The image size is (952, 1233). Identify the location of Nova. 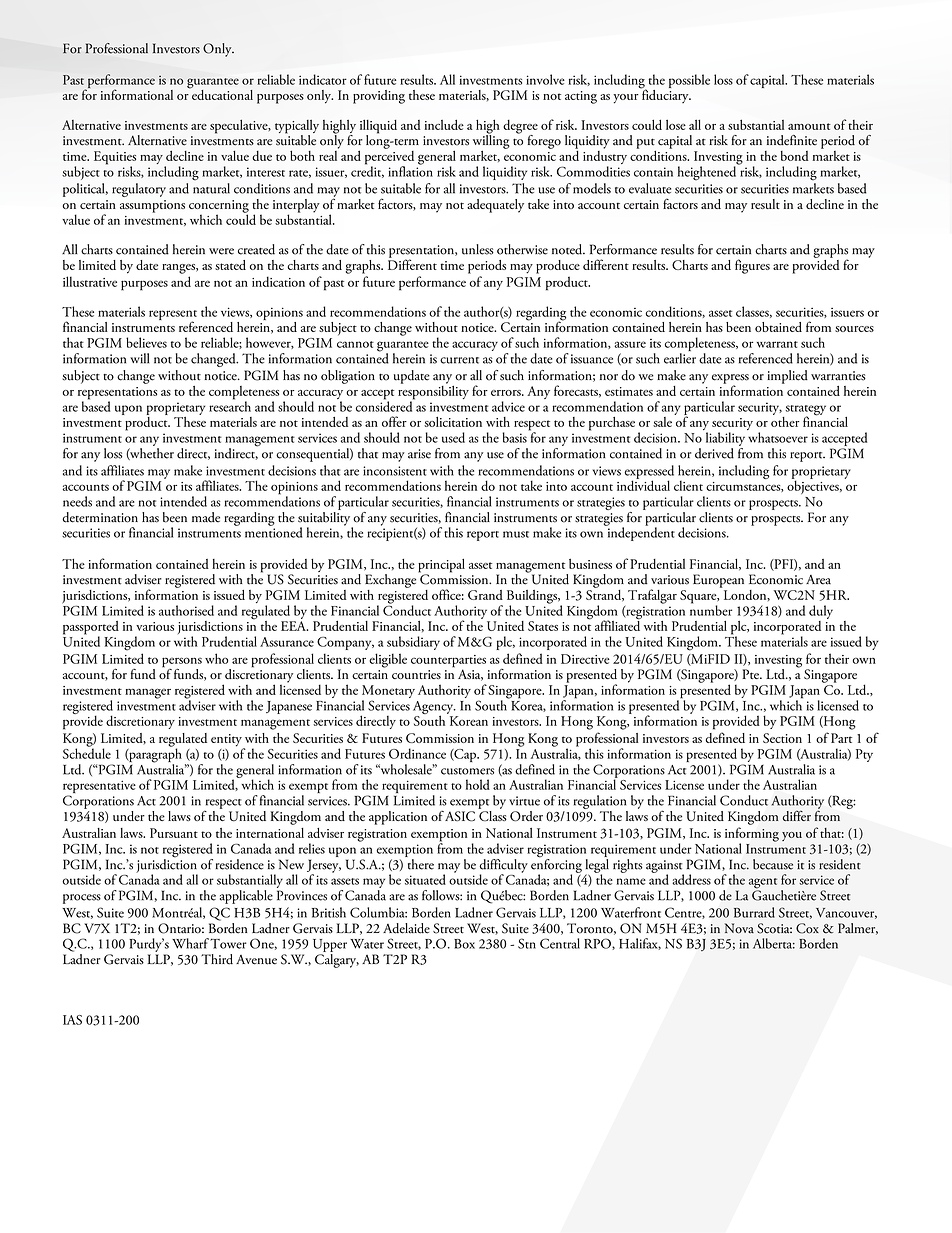
(739, 928).
